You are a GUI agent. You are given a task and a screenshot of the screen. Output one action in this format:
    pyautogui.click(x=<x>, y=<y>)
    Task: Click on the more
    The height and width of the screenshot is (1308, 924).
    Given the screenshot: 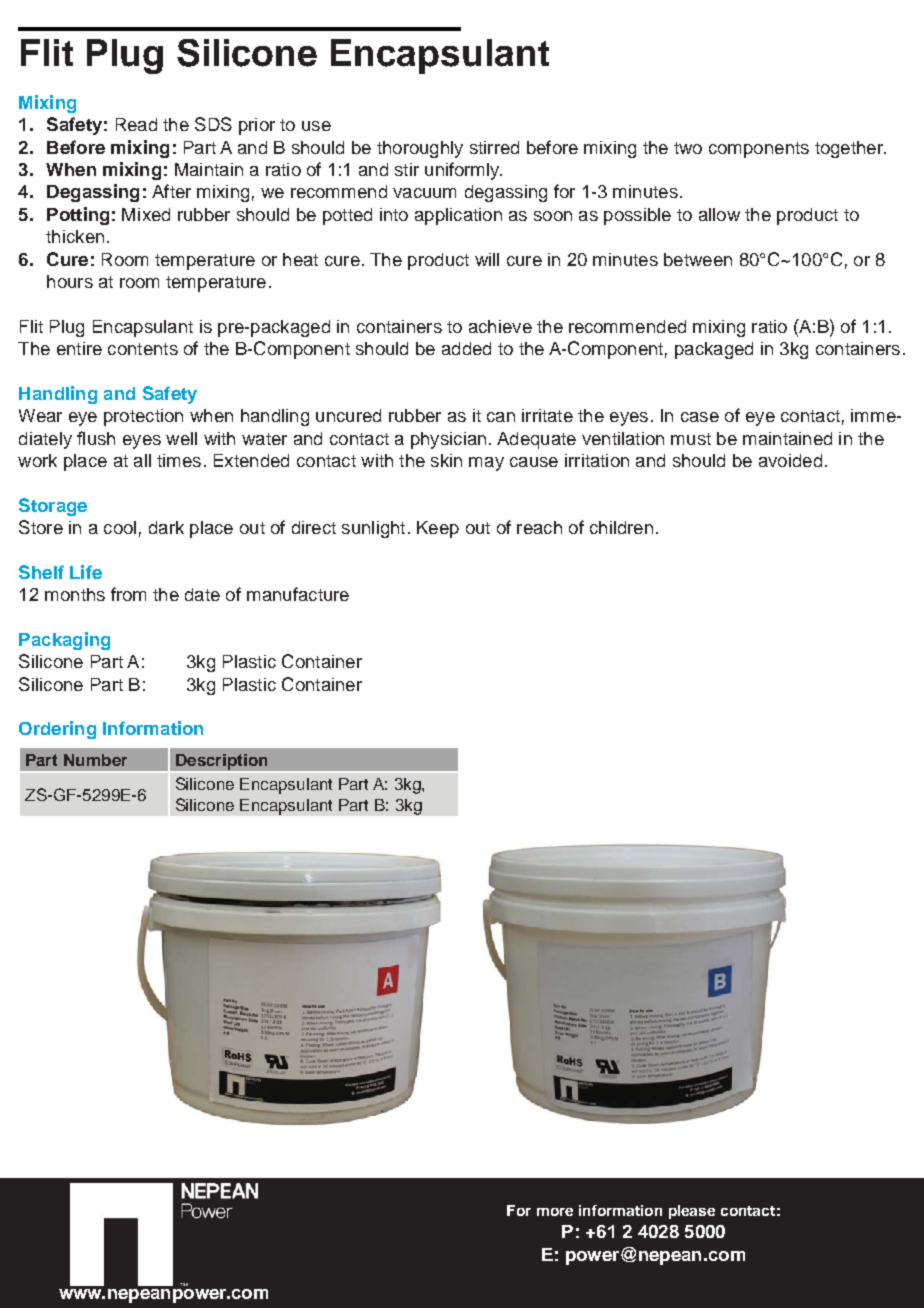 What is the action you would take?
    pyautogui.click(x=555, y=1212)
